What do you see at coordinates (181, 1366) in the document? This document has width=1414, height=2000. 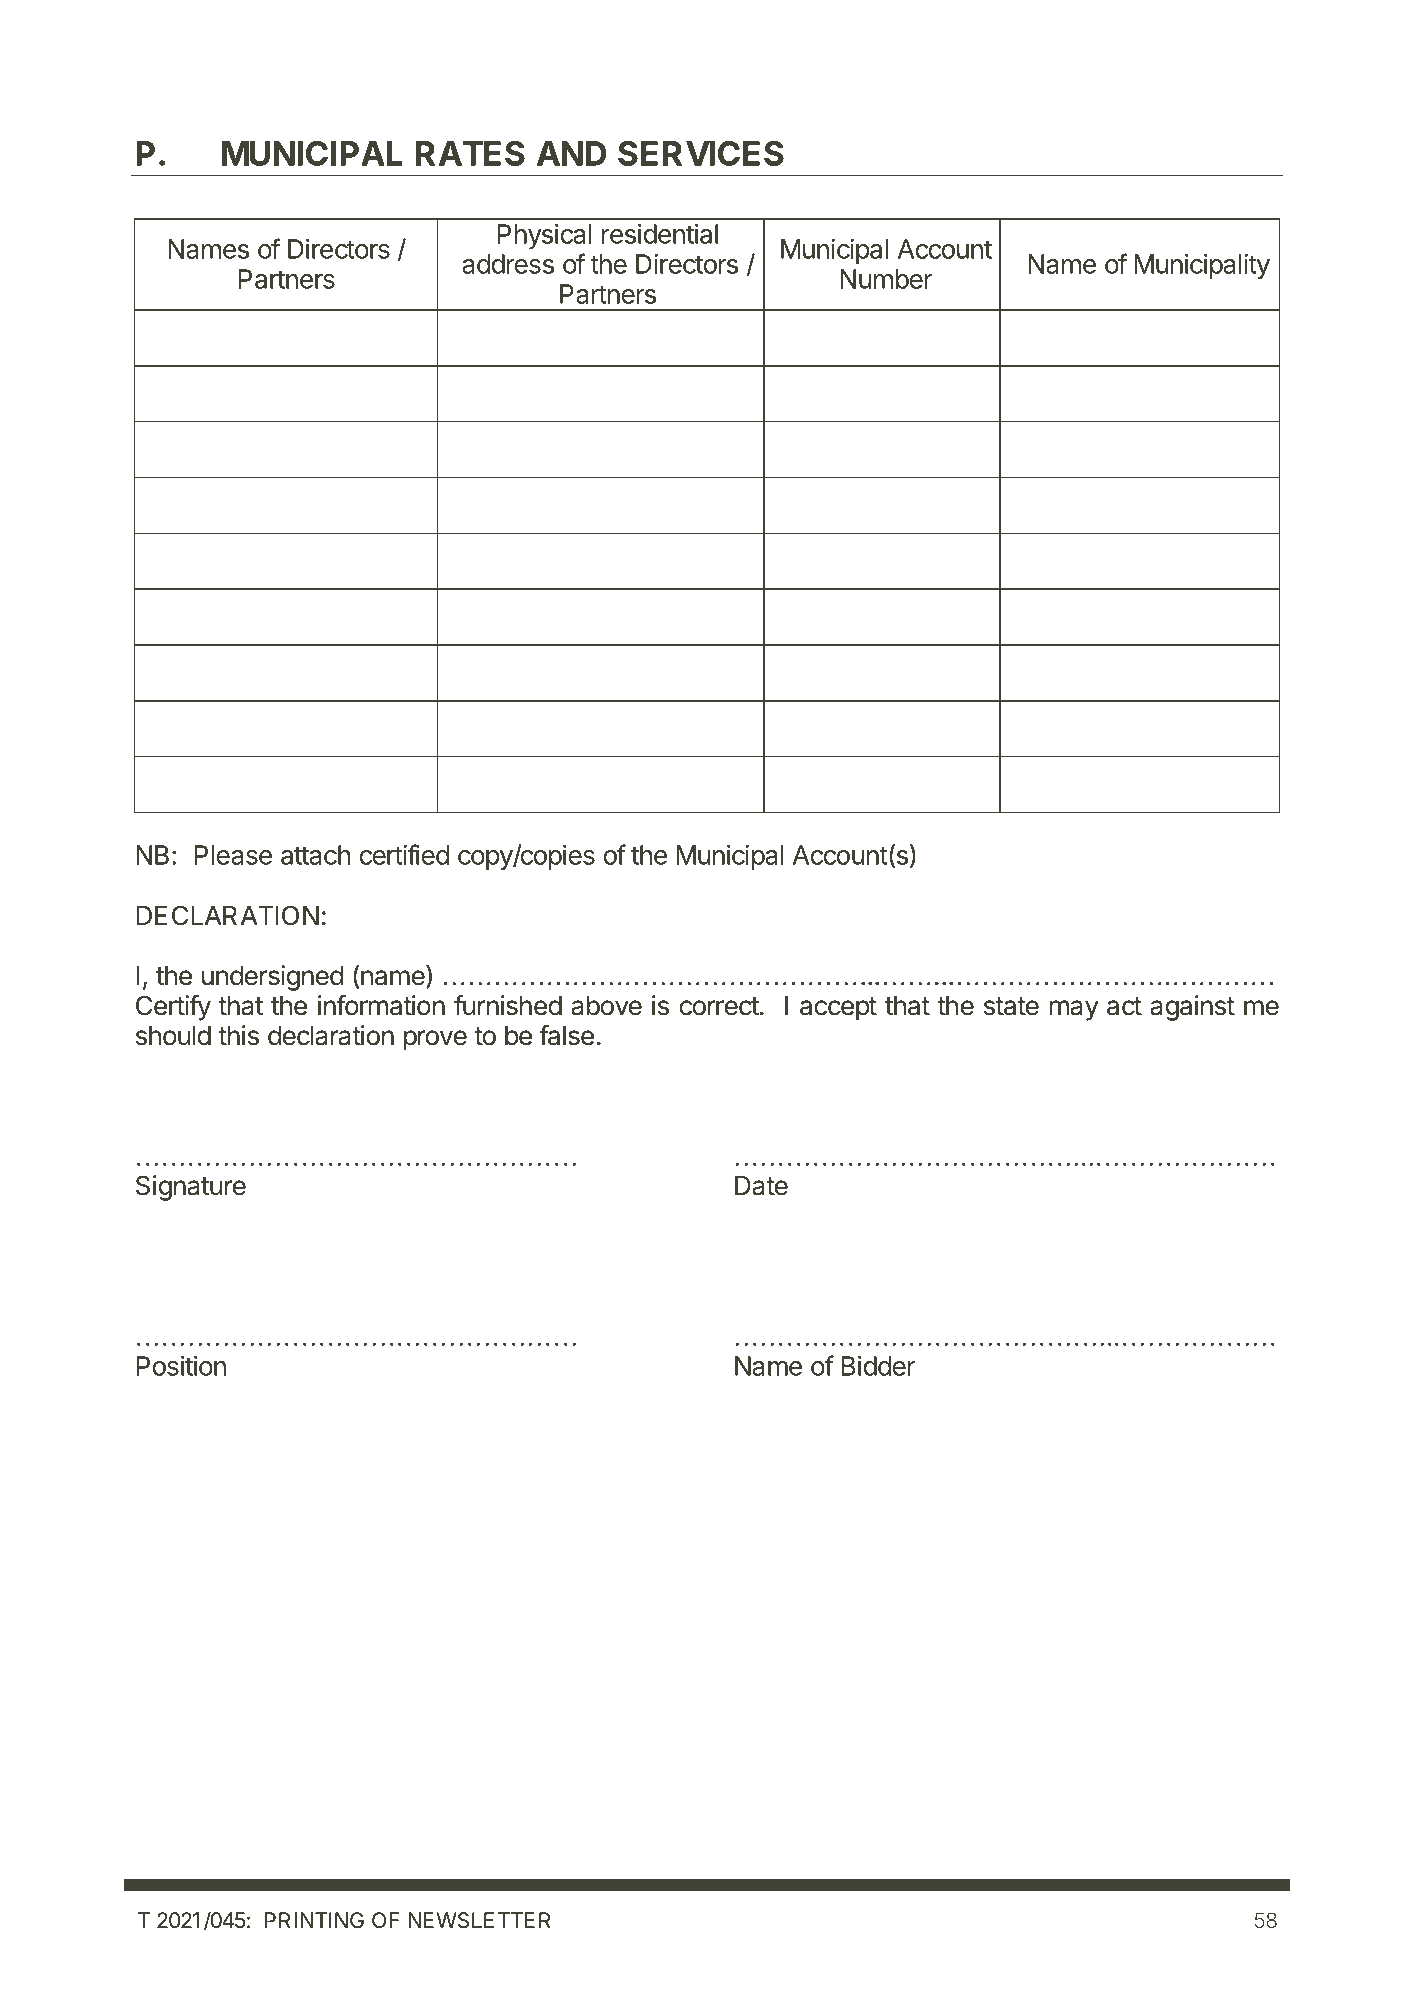 I see `Position` at bounding box center [181, 1366].
